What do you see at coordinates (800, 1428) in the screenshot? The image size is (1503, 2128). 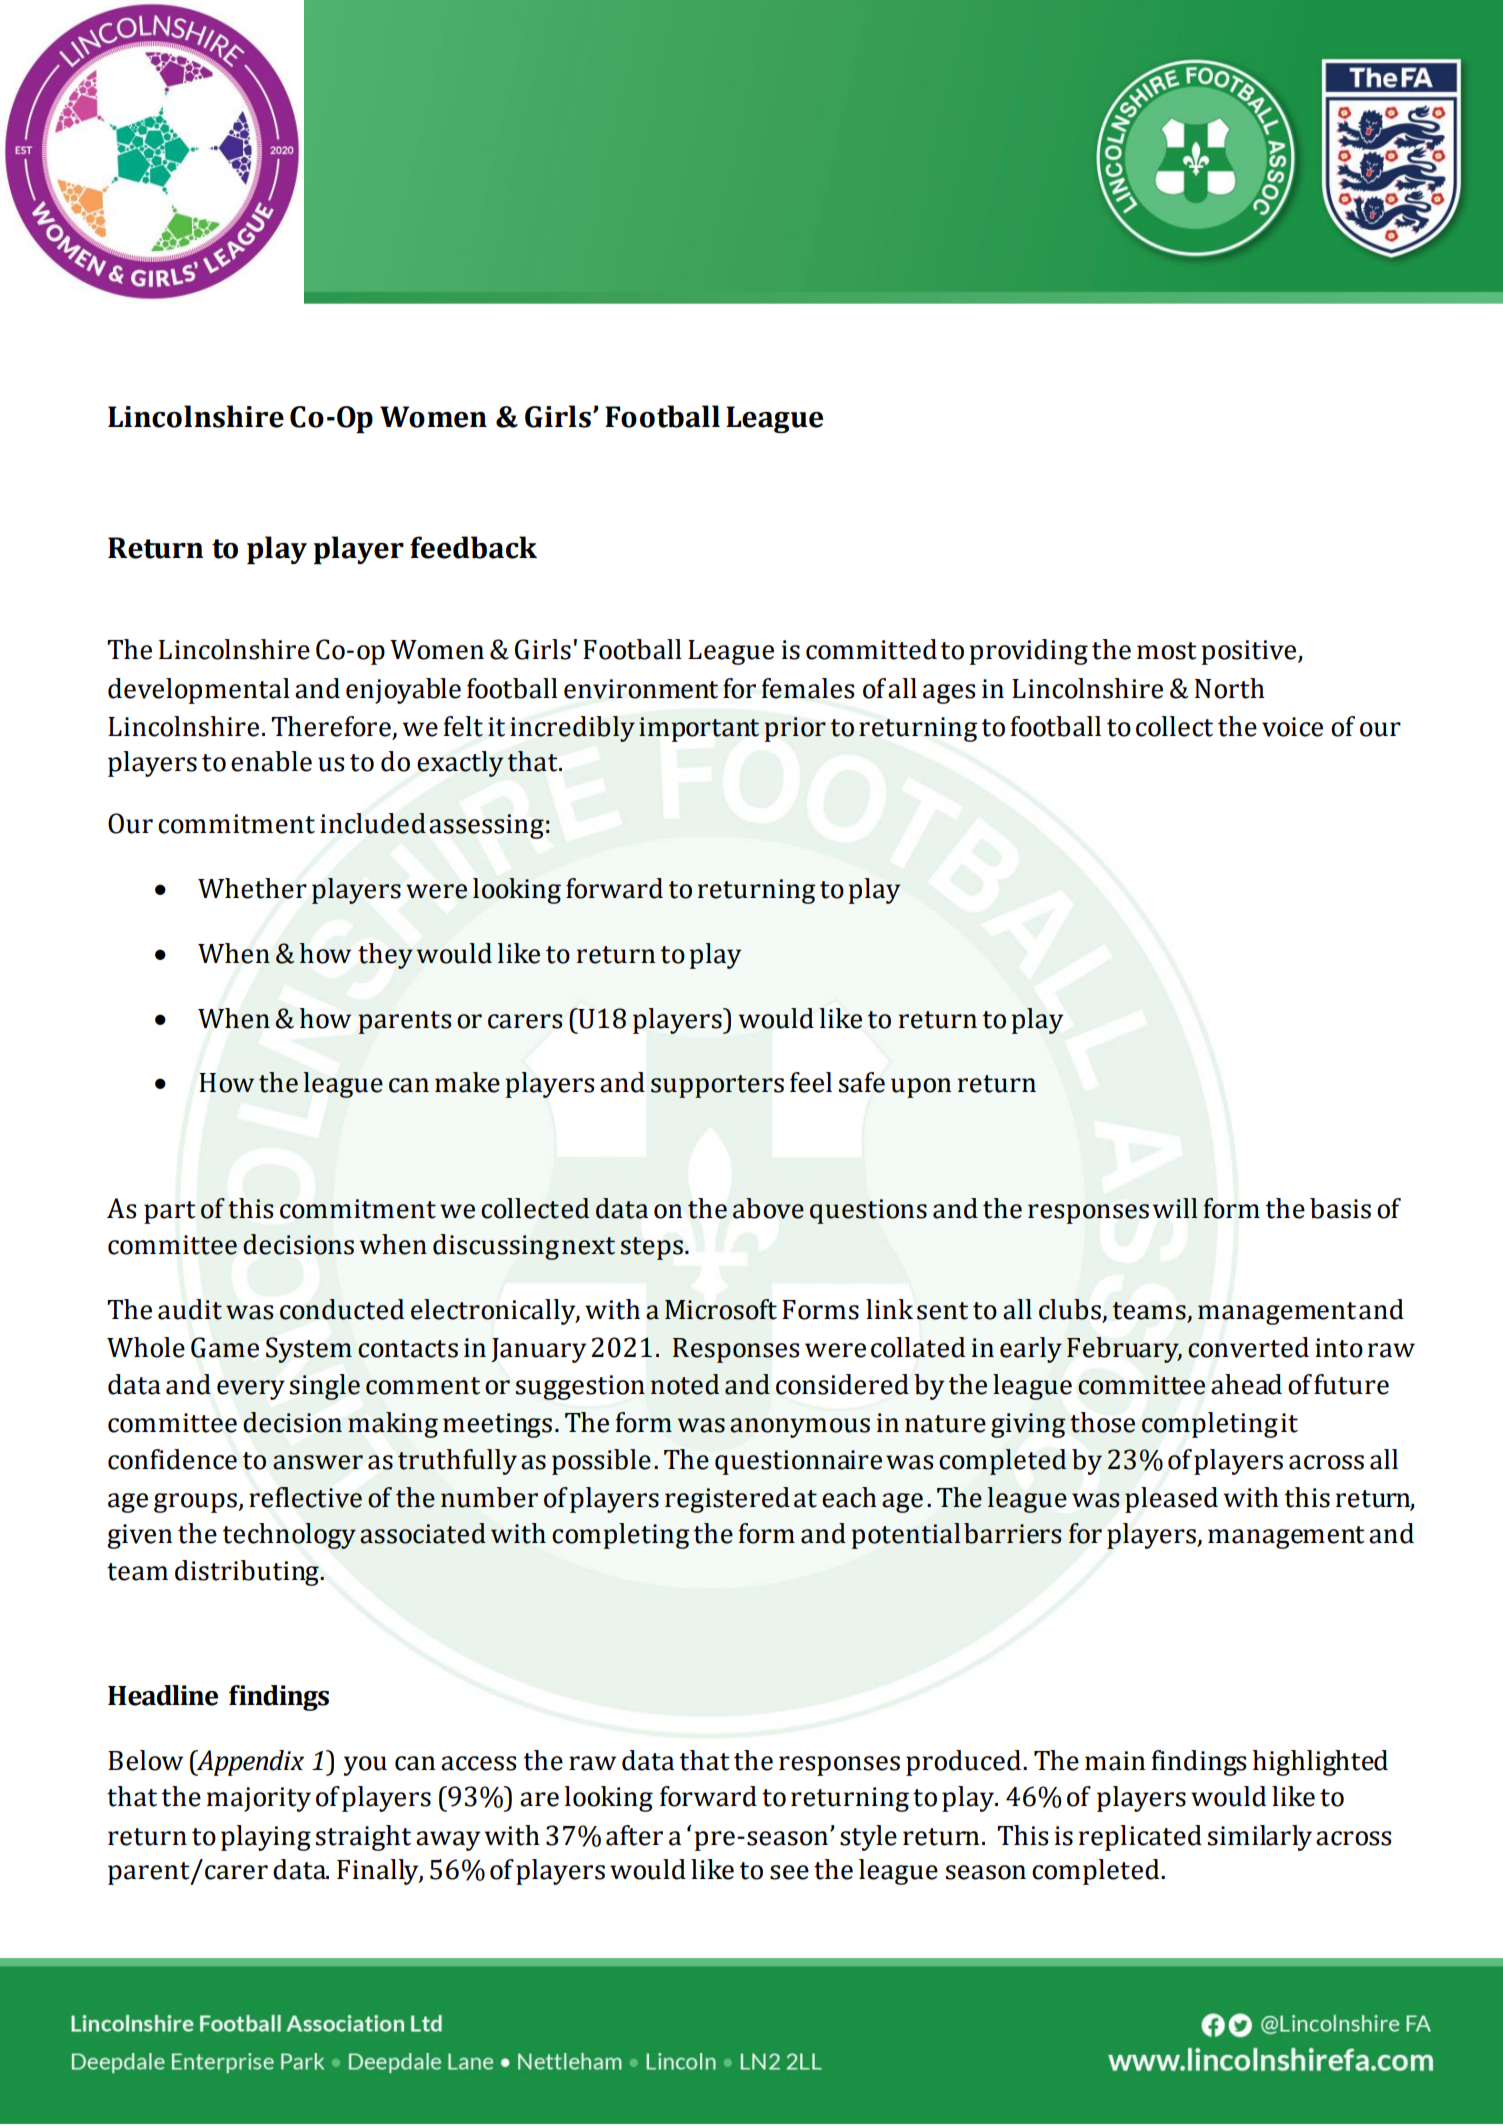 I see `anonymous` at bounding box center [800, 1428].
